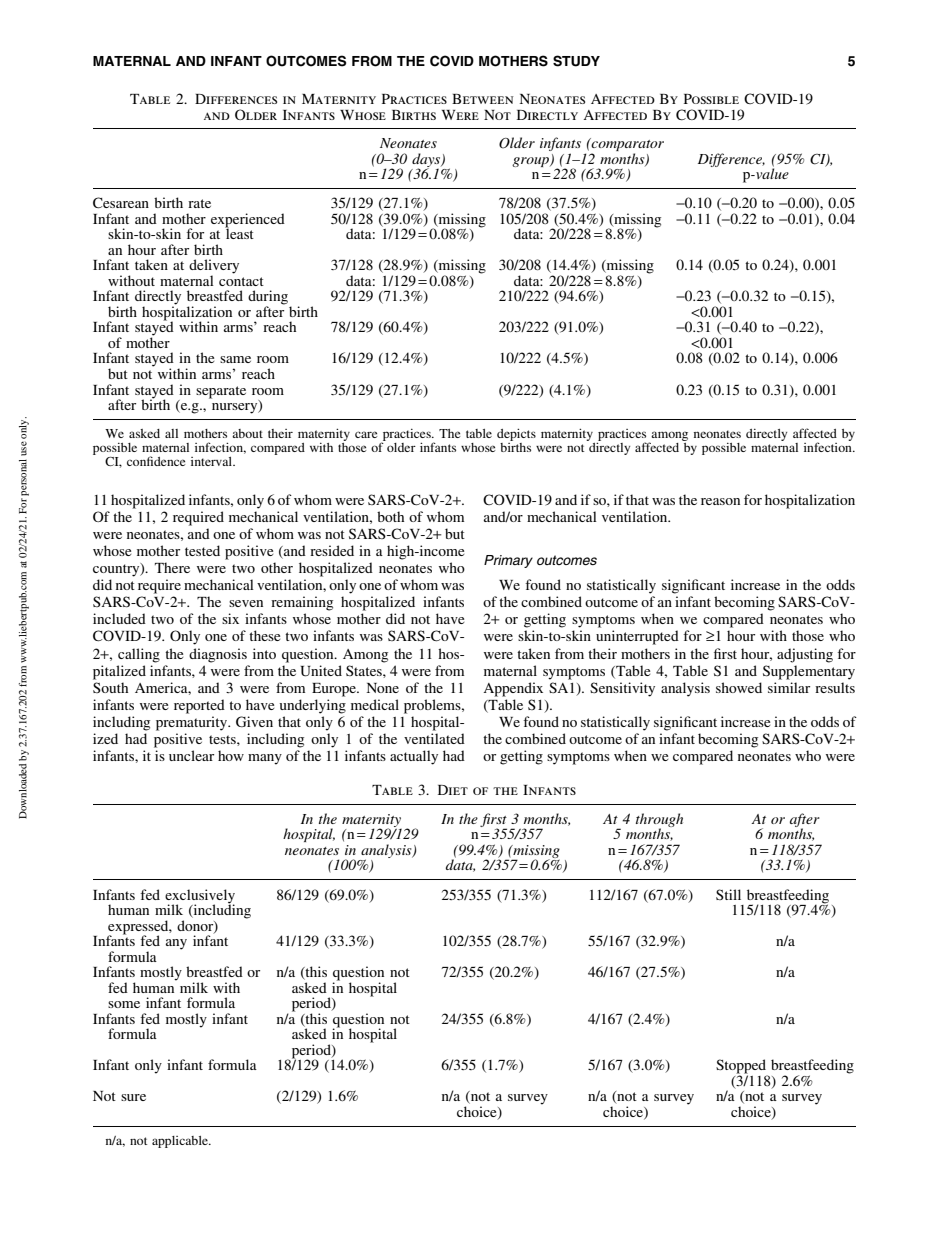  I want to click on about, so click(247, 433).
